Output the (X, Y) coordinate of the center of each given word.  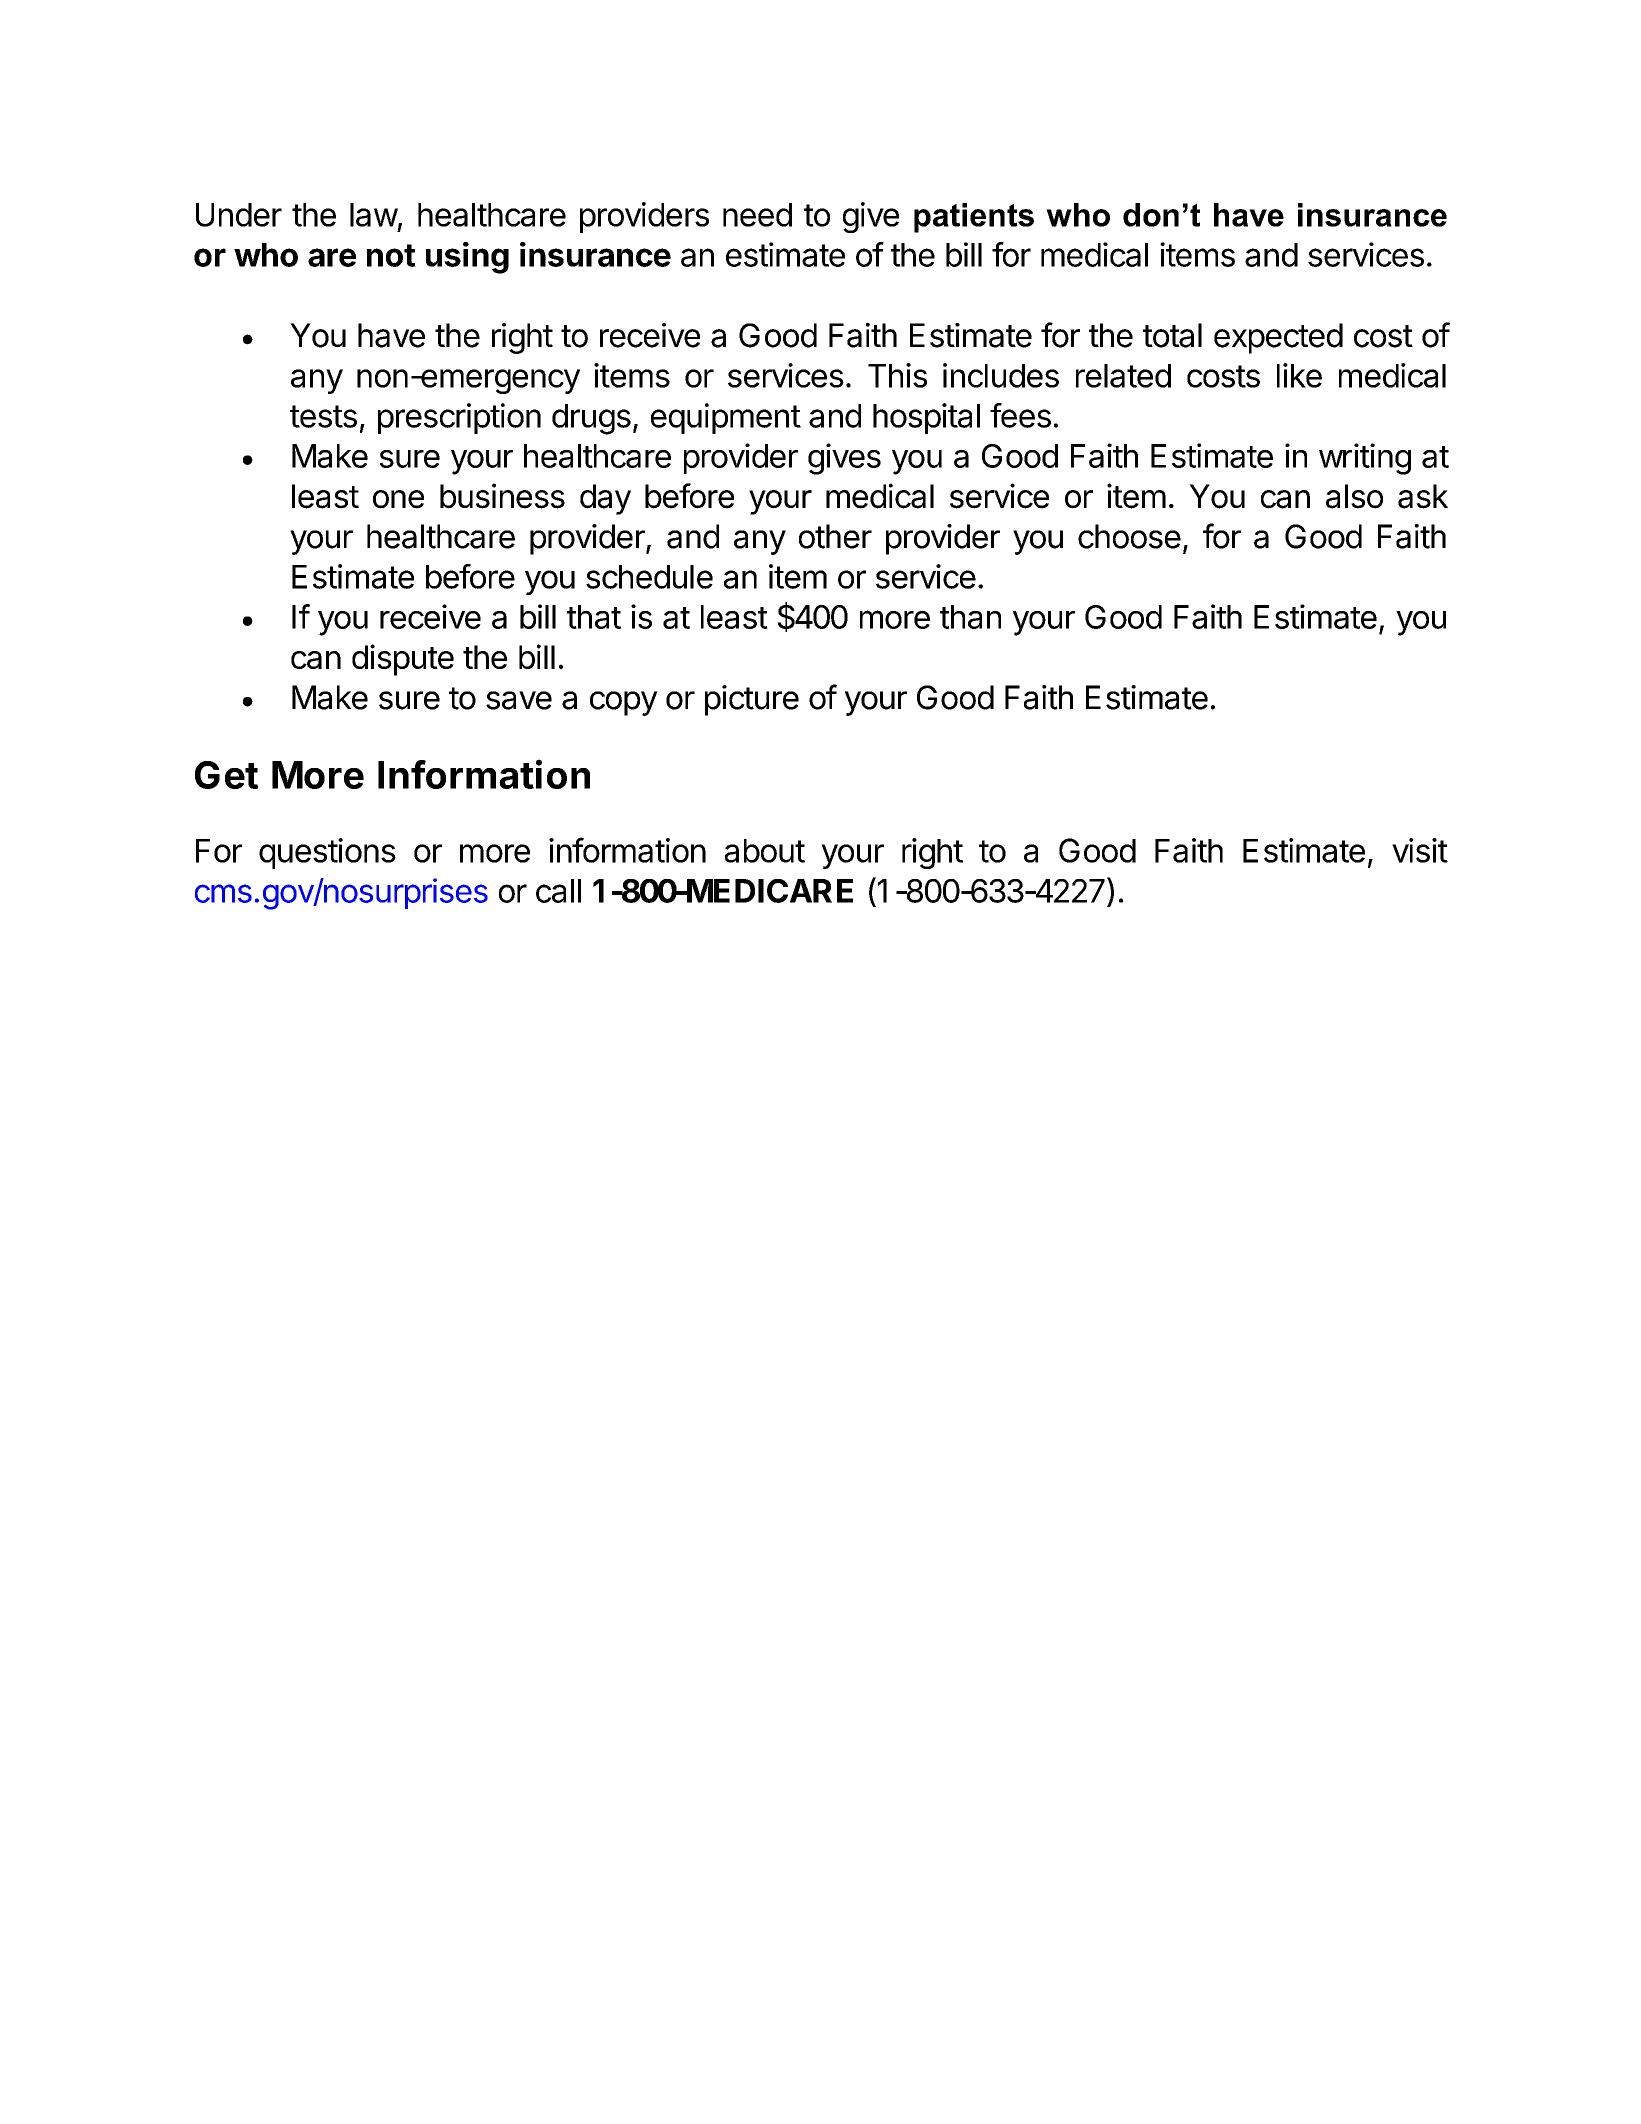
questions (327, 853)
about (765, 851)
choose (1129, 536)
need (757, 215)
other (835, 536)
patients (974, 218)
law (374, 215)
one (398, 499)
